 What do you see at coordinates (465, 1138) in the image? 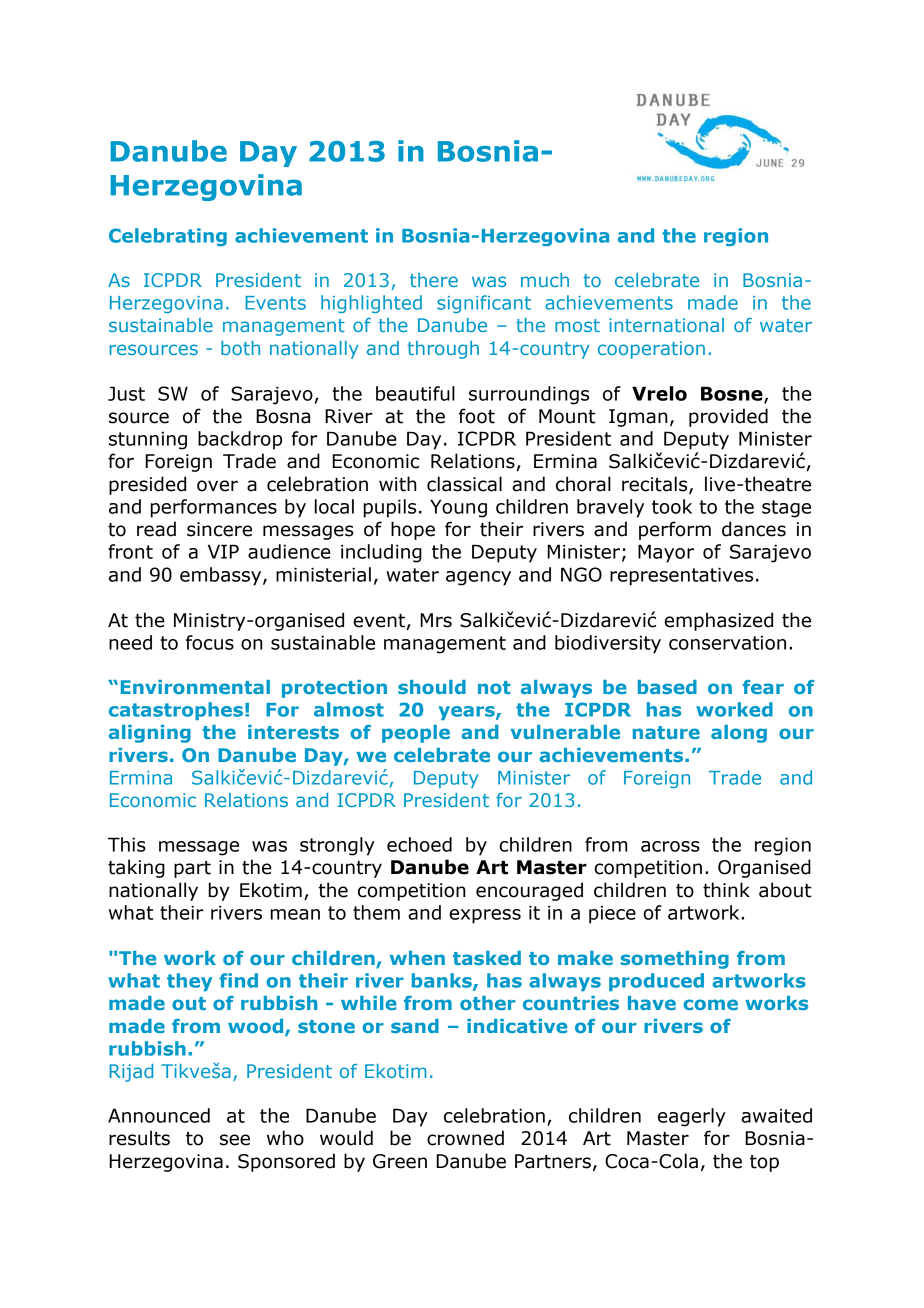
I see `crowned` at bounding box center [465, 1138].
